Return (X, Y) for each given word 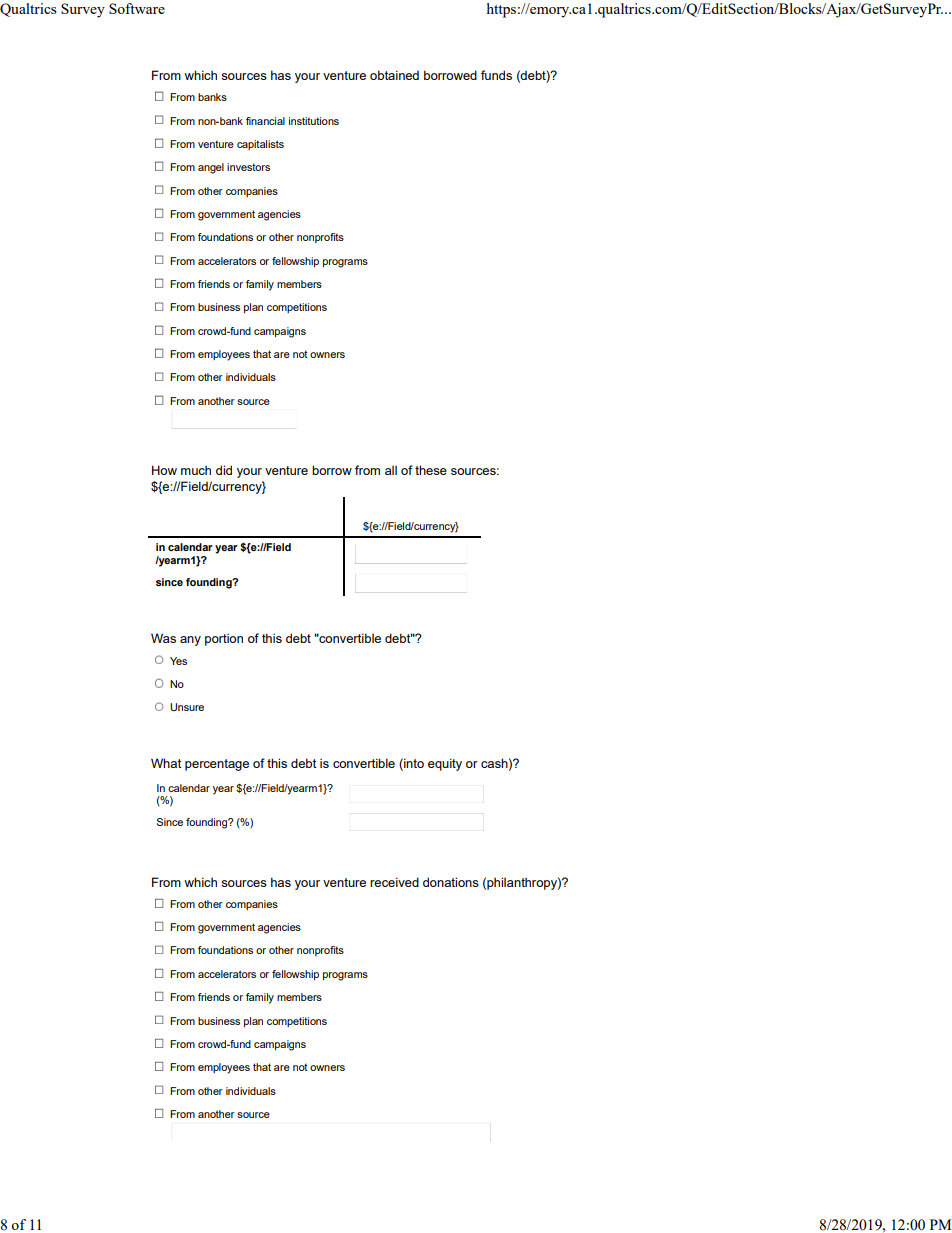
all (391, 470)
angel (211, 168)
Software (137, 8)
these (431, 470)
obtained (394, 75)
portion (224, 639)
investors (248, 167)
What (166, 763)
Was (163, 638)
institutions (314, 121)
